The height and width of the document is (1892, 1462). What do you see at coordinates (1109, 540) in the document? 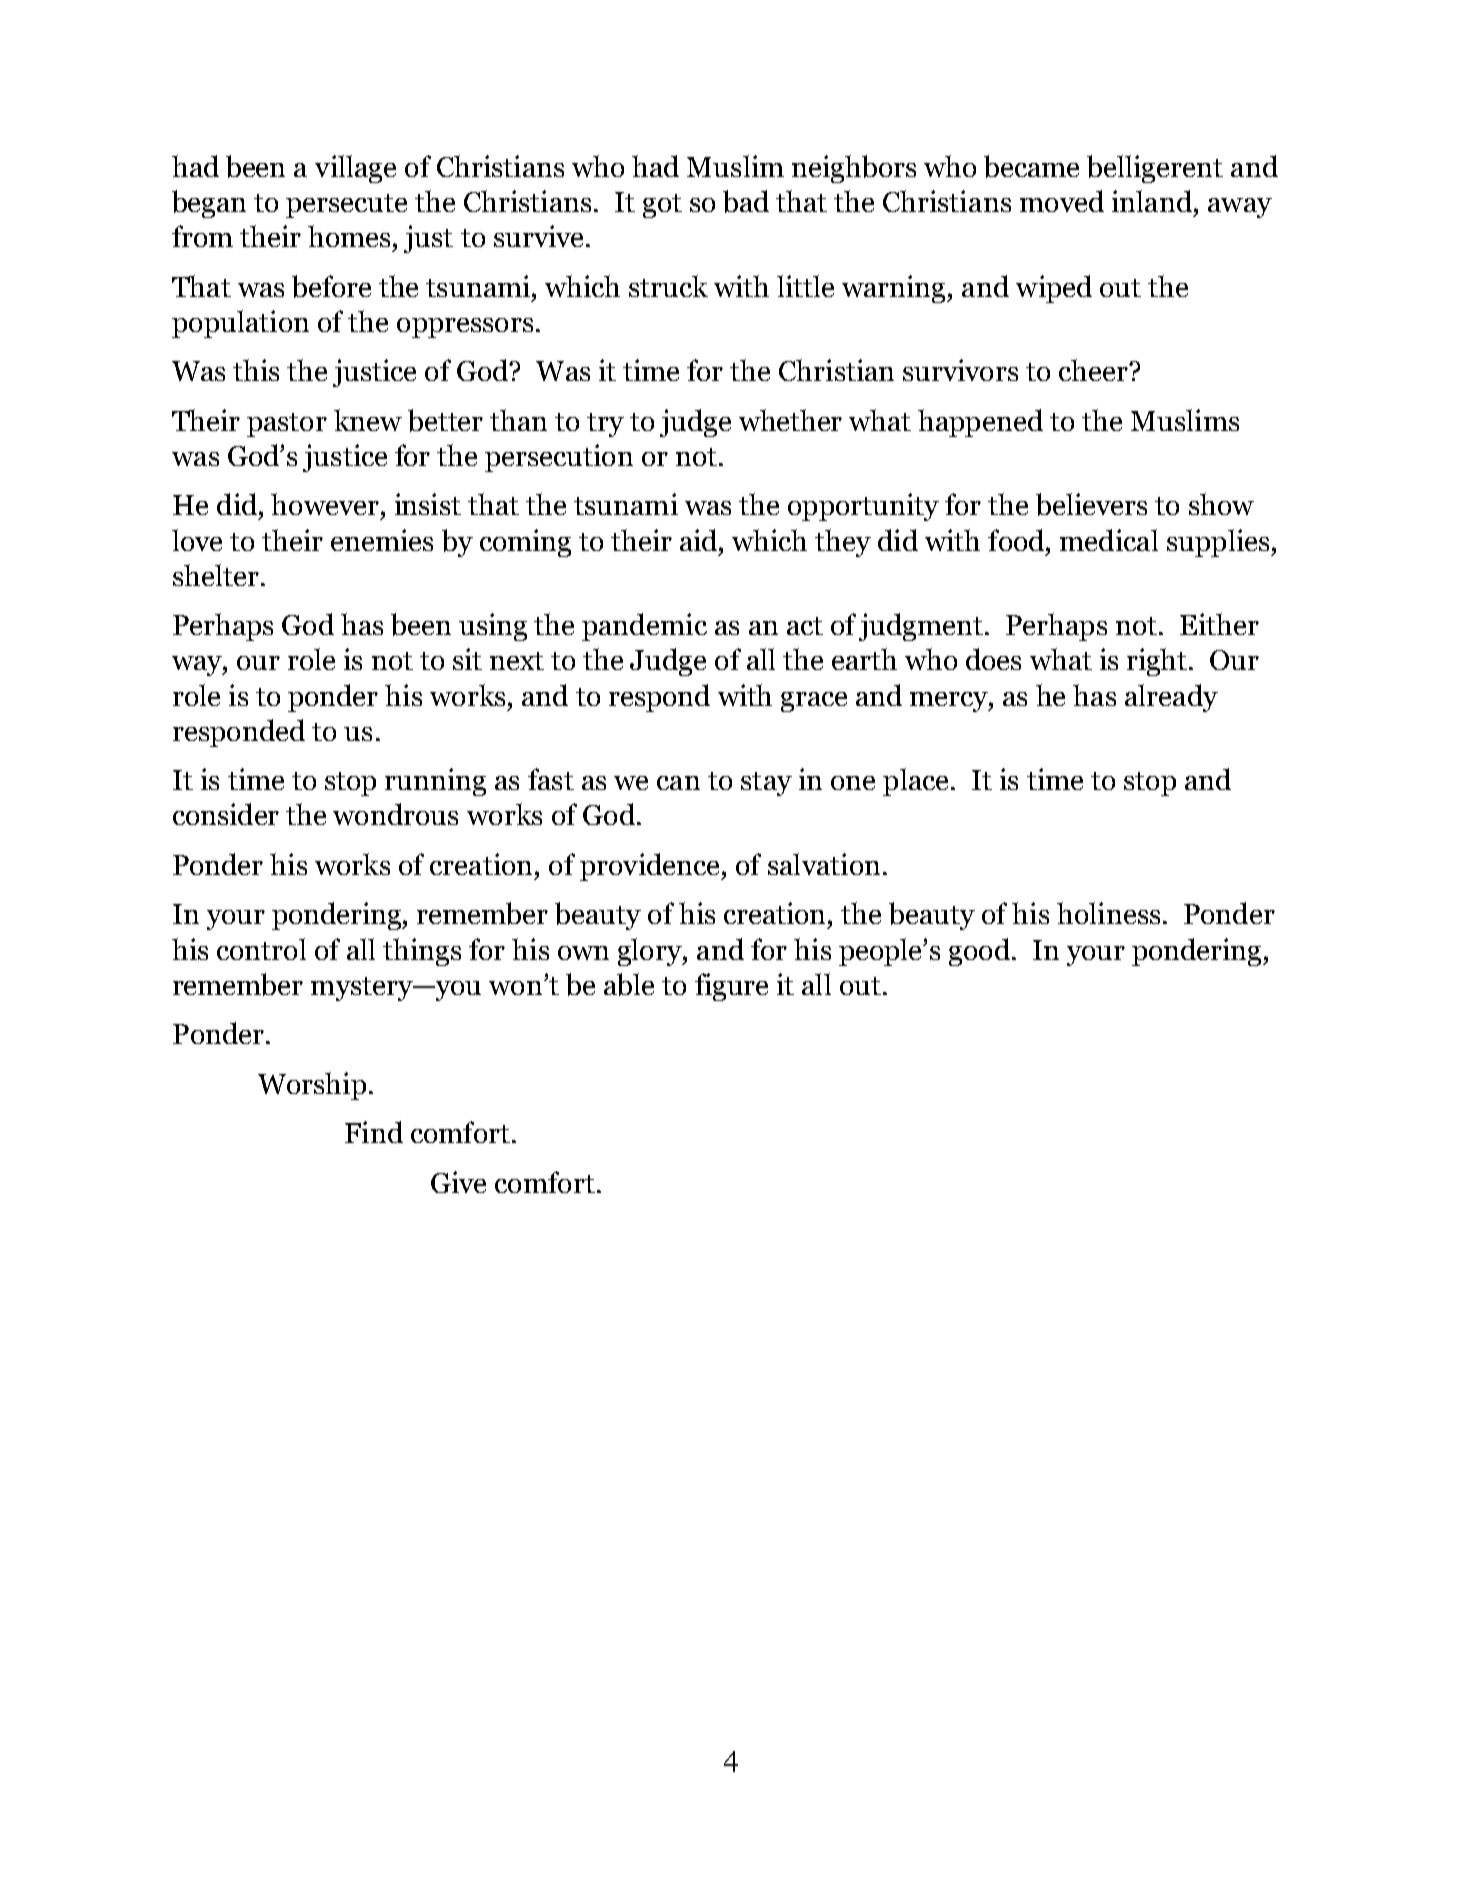
I see `medical` at bounding box center [1109, 540].
